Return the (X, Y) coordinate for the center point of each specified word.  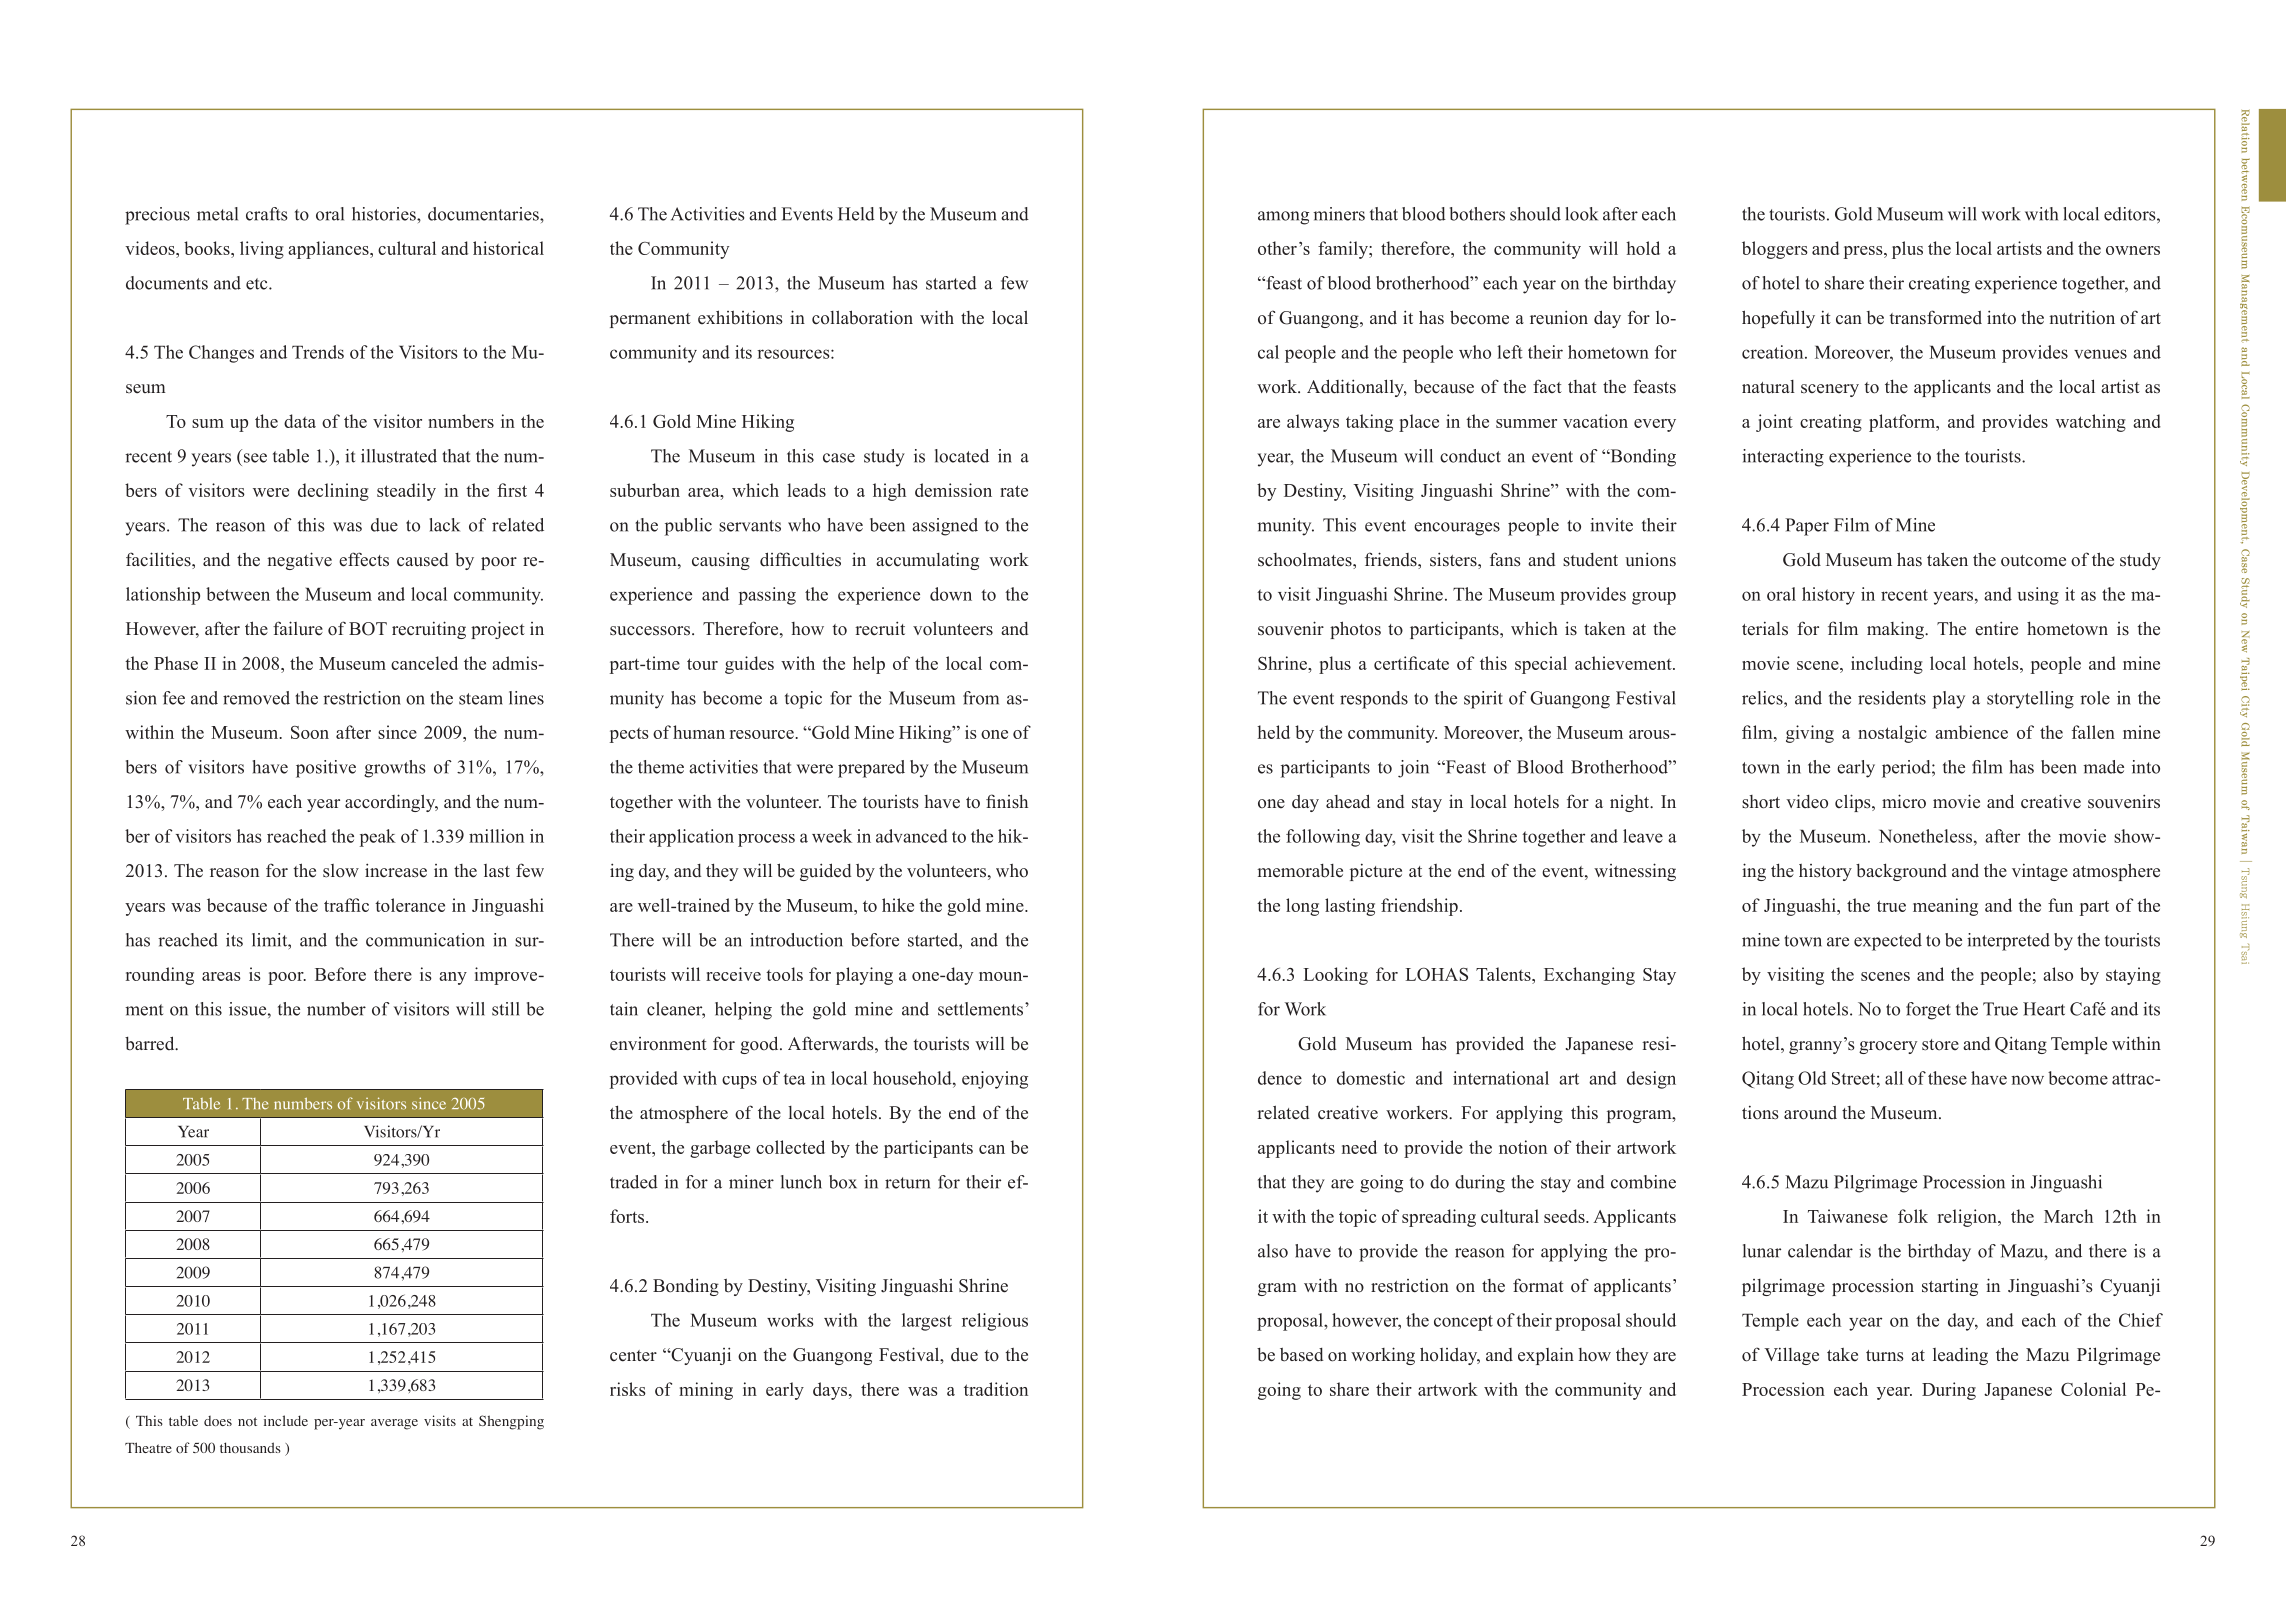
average (394, 1424)
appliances (329, 250)
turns (1885, 1356)
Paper (1807, 527)
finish (1007, 801)
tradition (996, 1389)
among (1283, 218)
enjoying (995, 1080)
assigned (945, 527)
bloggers (1775, 250)
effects (364, 559)
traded (634, 1182)
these (1947, 1078)
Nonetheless (1925, 836)
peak (378, 838)
